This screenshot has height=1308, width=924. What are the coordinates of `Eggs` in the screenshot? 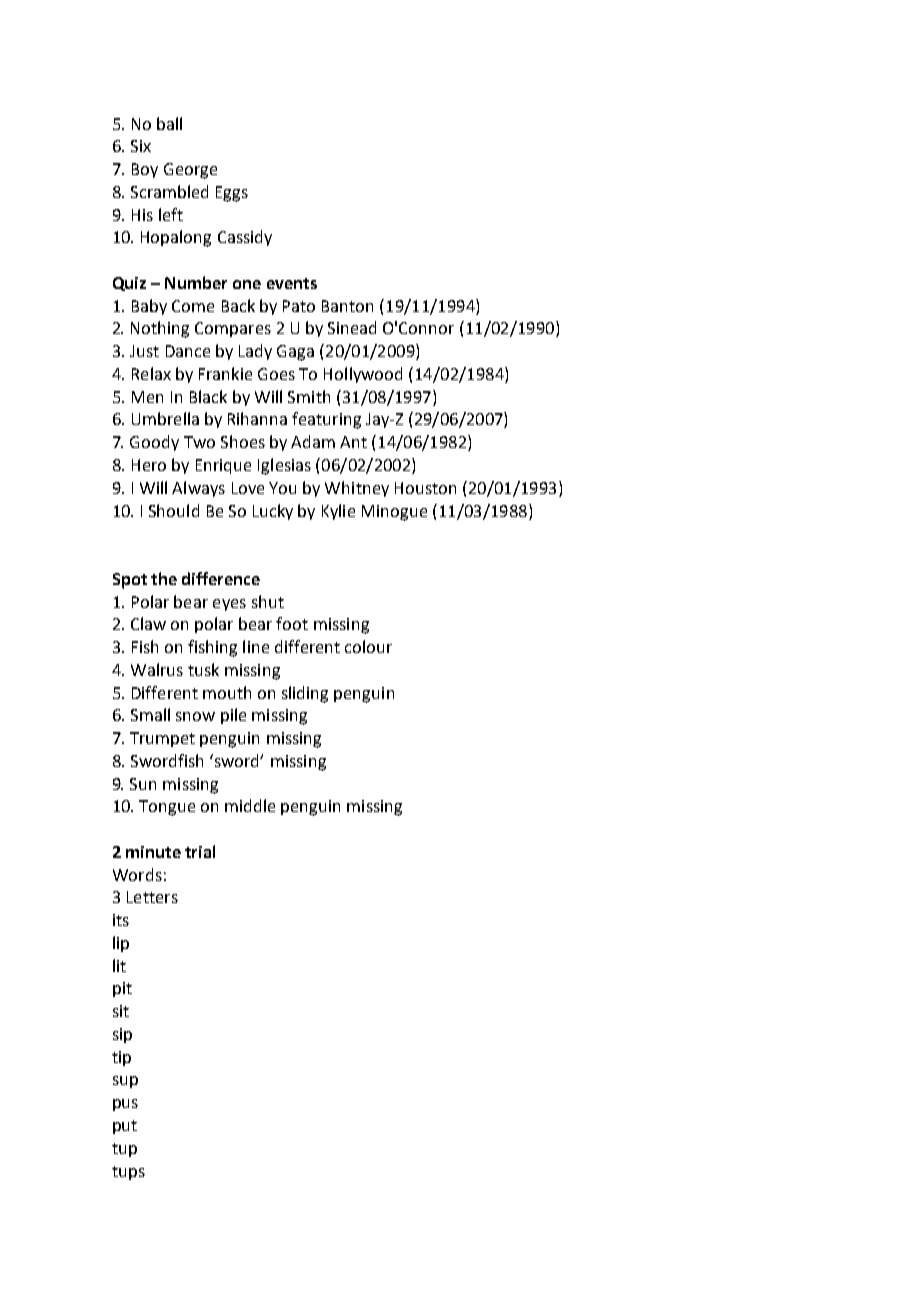 It's located at (232, 194).
